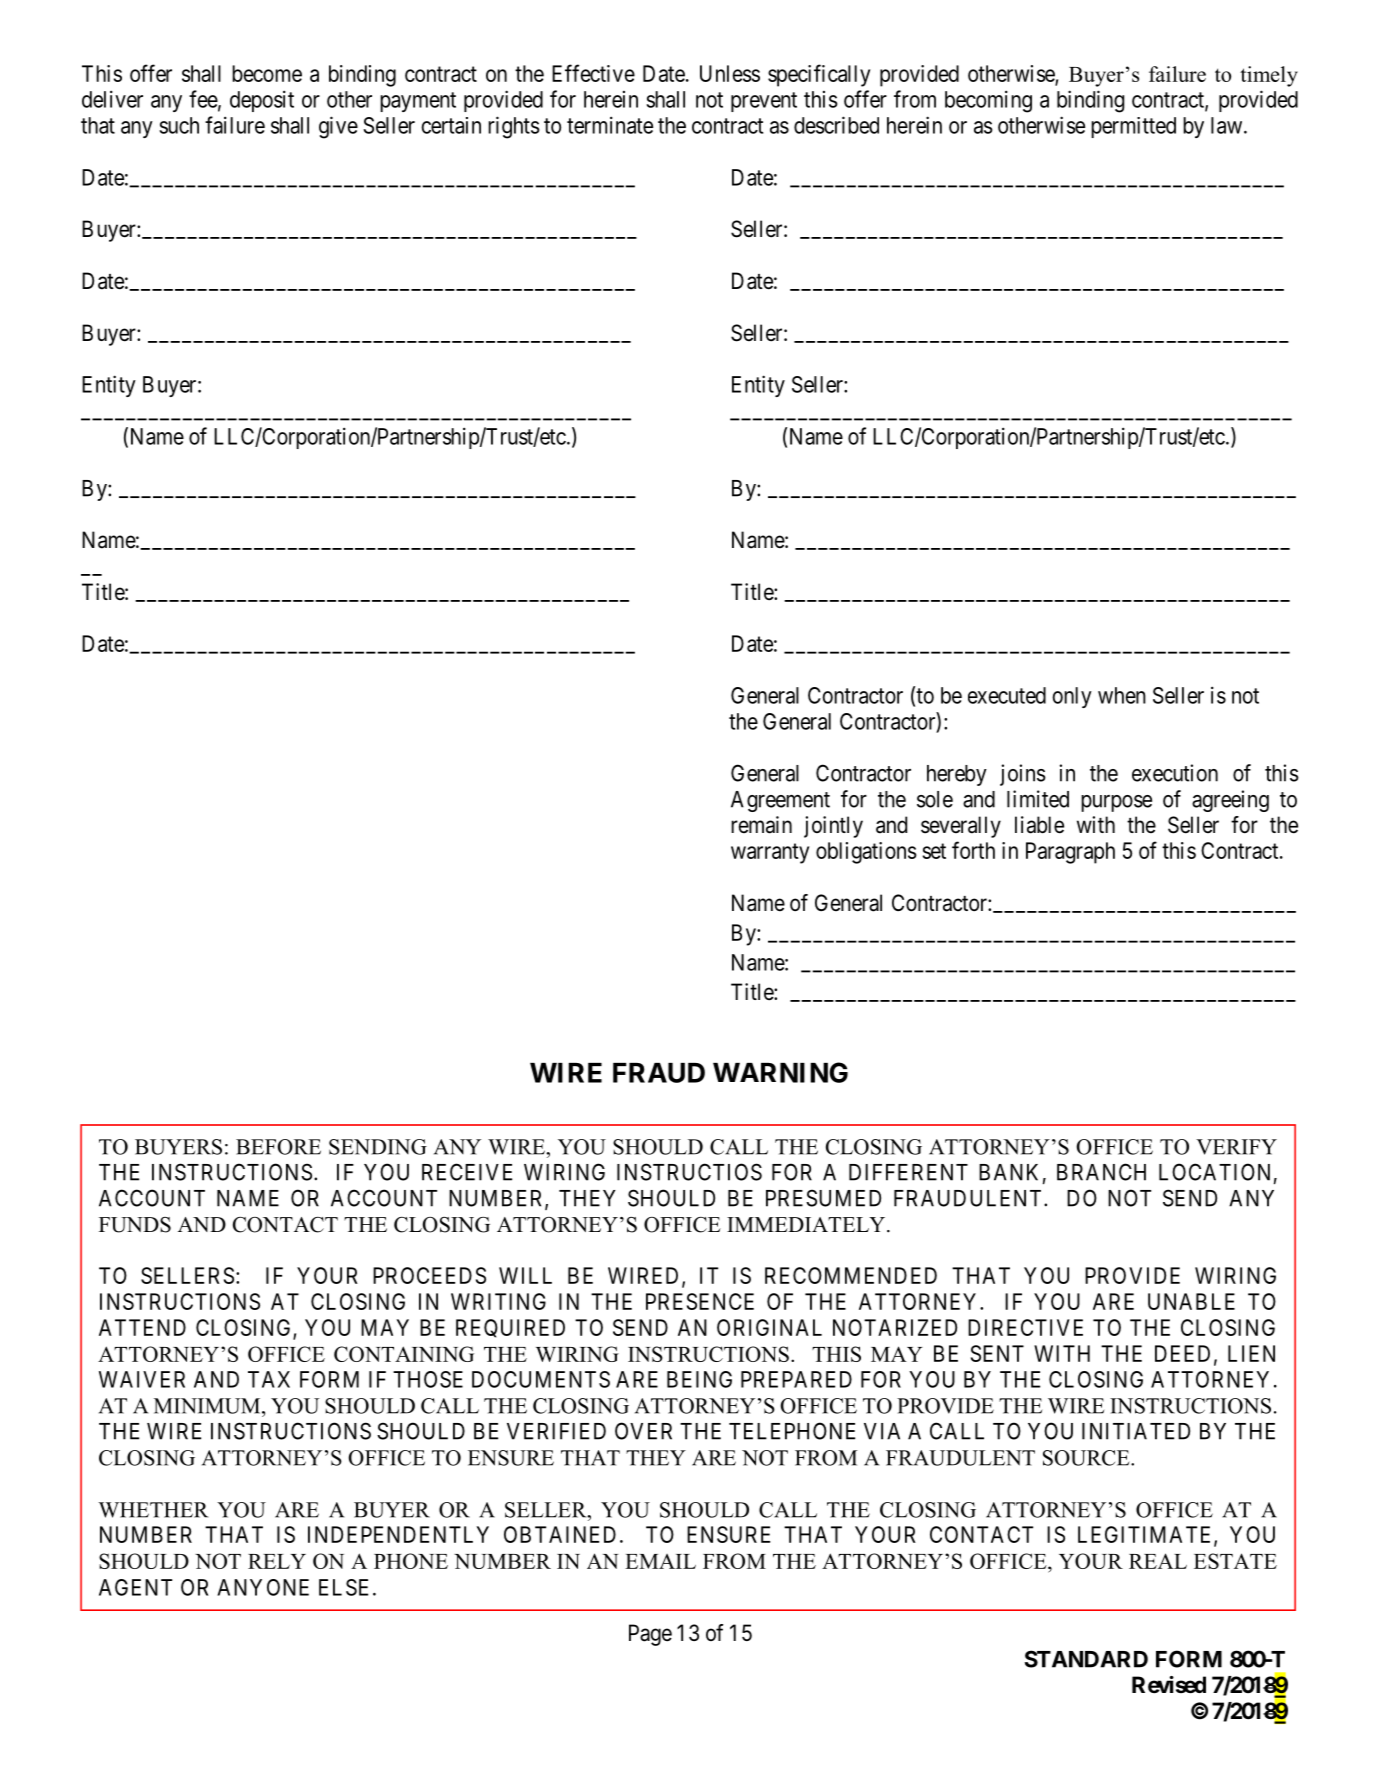  What do you see at coordinates (262, 101) in the screenshot?
I see `deposit` at bounding box center [262, 101].
